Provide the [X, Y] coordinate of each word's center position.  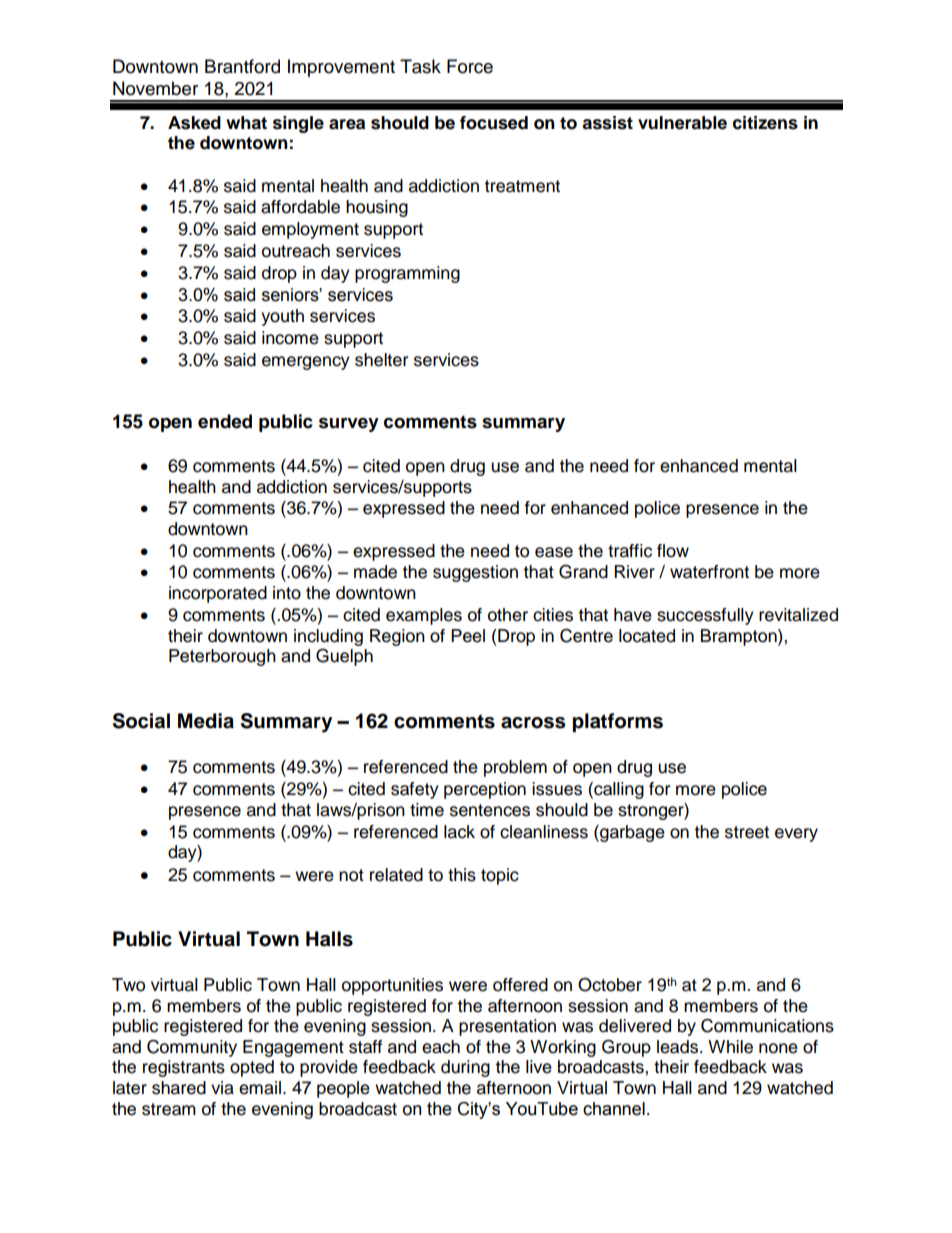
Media [206, 721]
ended [225, 421]
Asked [194, 123]
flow [673, 551]
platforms [617, 723]
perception [485, 790]
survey [349, 424]
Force [470, 66]
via [222, 1088]
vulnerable [682, 123]
